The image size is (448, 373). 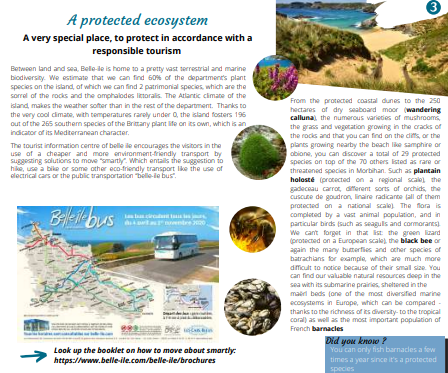 I want to click on sorts, so click(x=382, y=189).
